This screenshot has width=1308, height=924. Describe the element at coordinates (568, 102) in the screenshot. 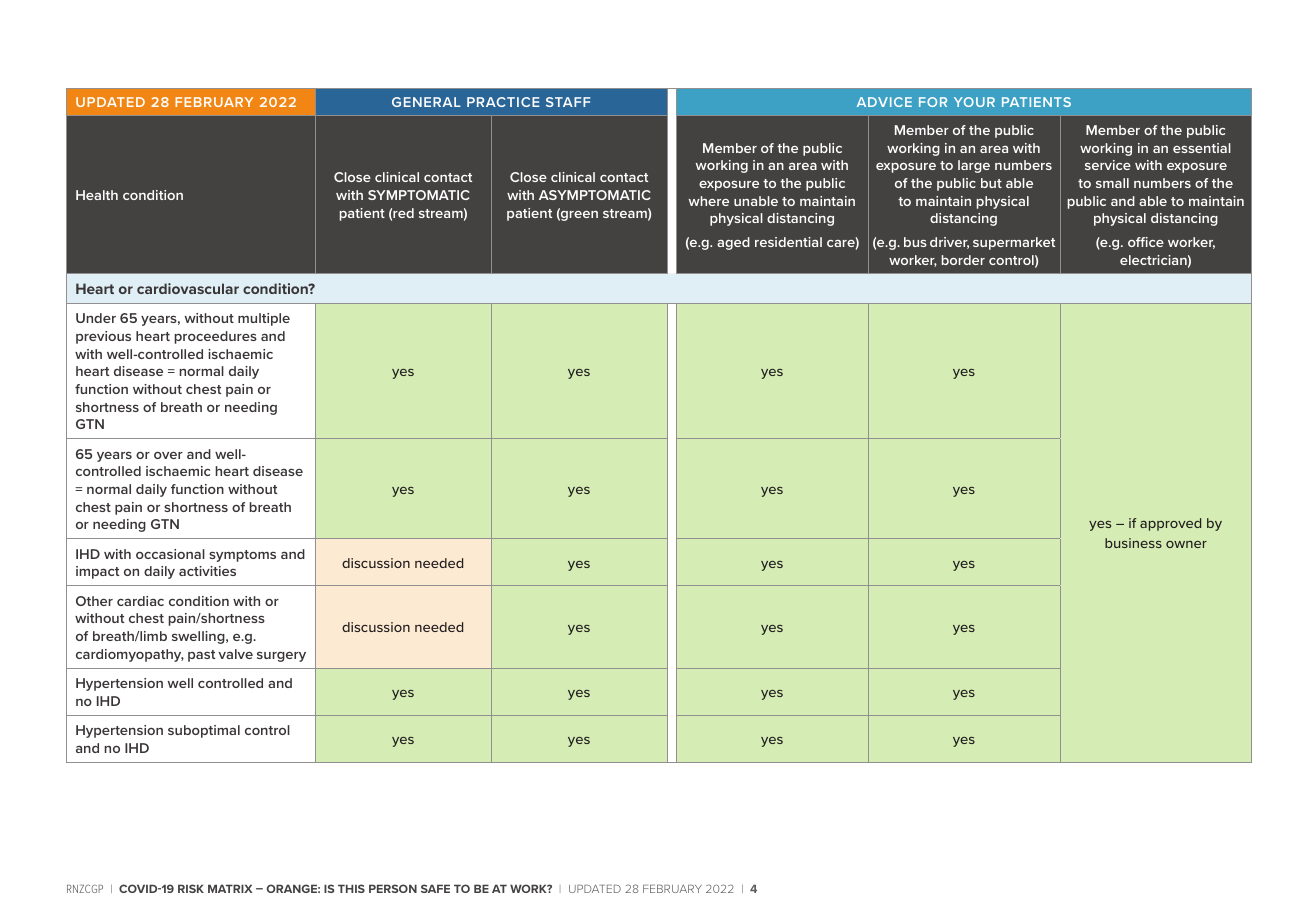

I see `STAFF` at that location.
